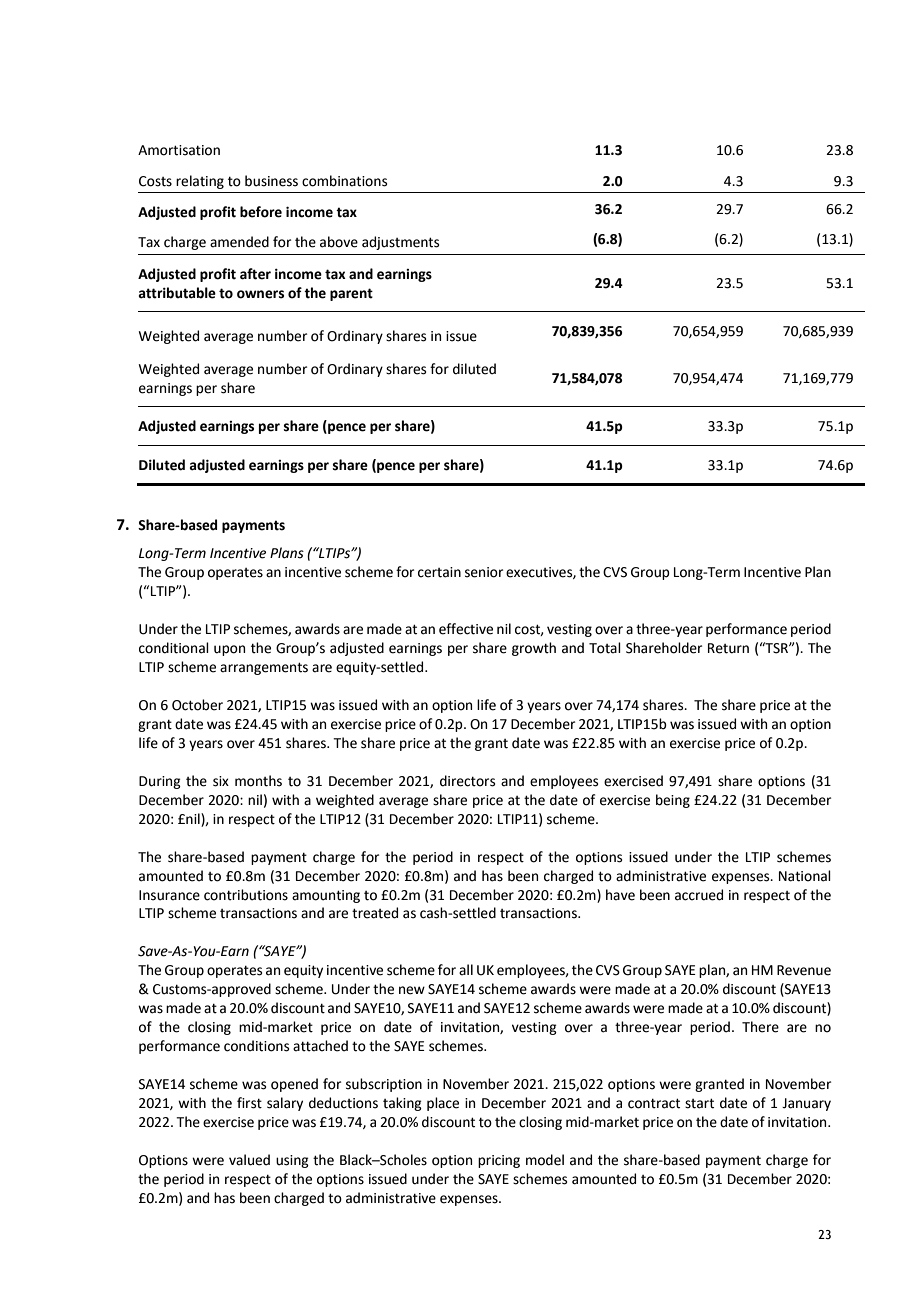 The width and height of the page is (924, 1308). I want to click on Return, so click(728, 648).
